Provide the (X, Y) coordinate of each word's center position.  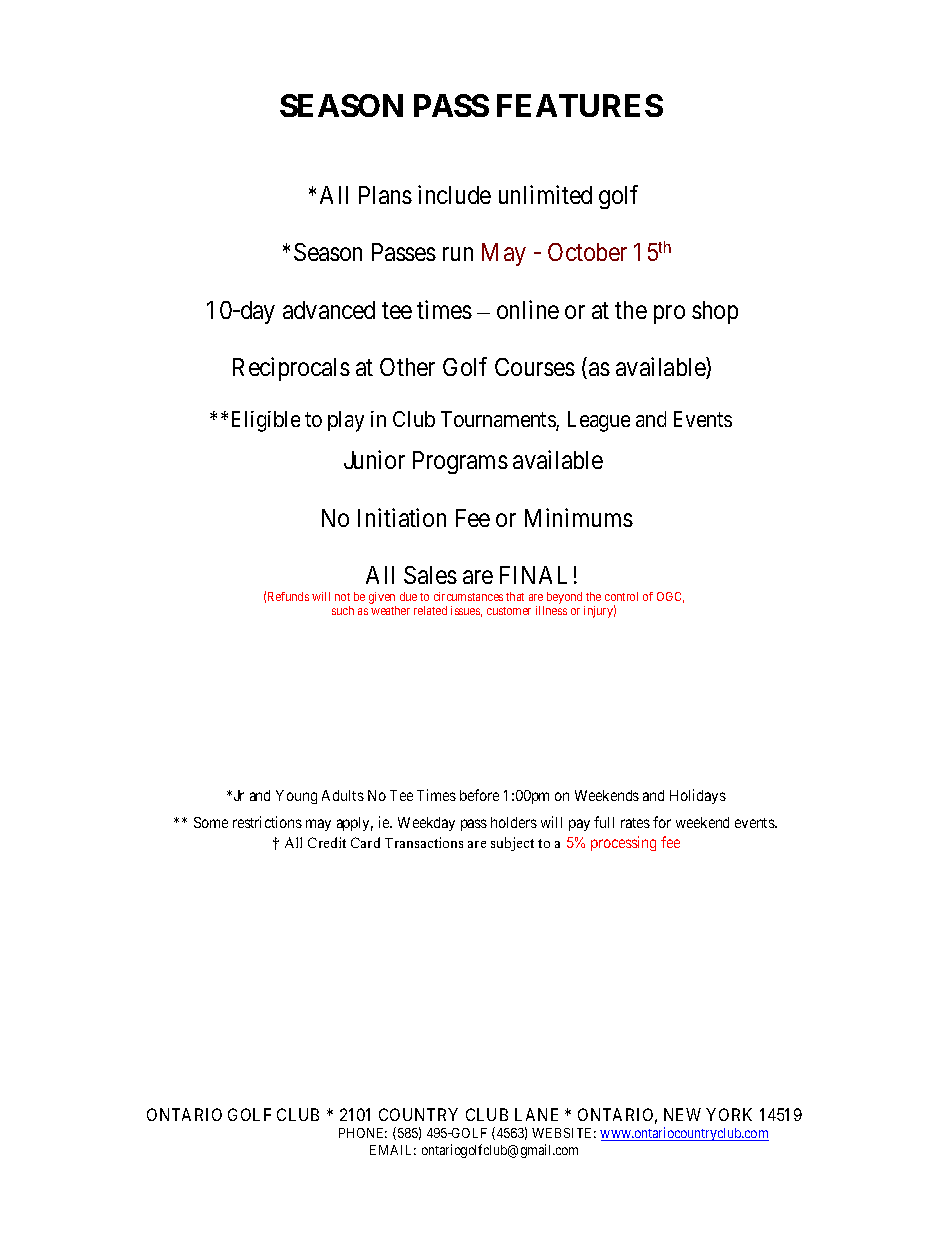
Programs (460, 462)
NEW (682, 1114)
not (342, 597)
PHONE (363, 1133)
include (454, 194)
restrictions (267, 822)
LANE (536, 1114)
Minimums (579, 517)
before (479, 795)
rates (635, 823)
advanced (329, 310)
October (587, 252)
